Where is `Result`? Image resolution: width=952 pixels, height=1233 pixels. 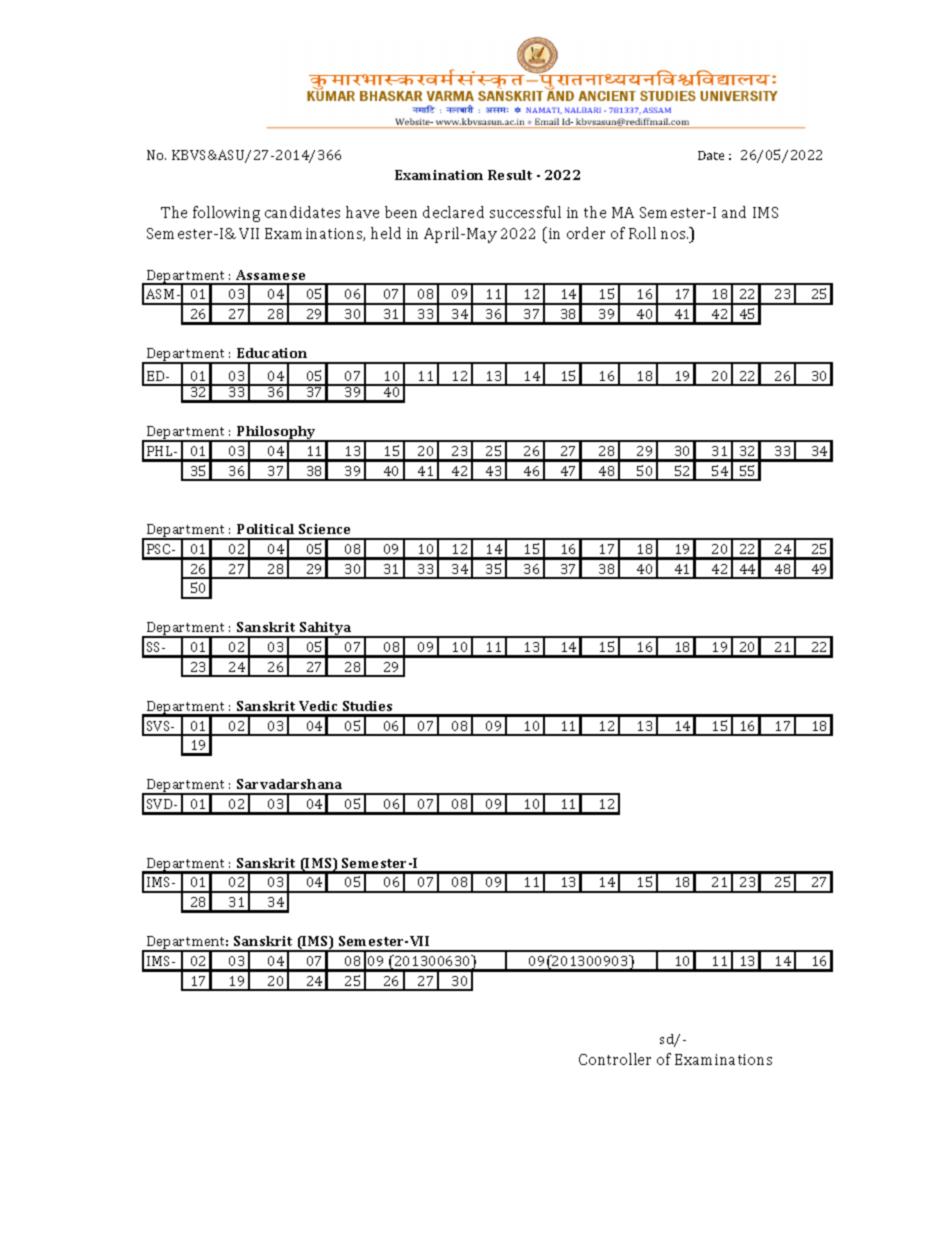 Result is located at coordinates (510, 175).
